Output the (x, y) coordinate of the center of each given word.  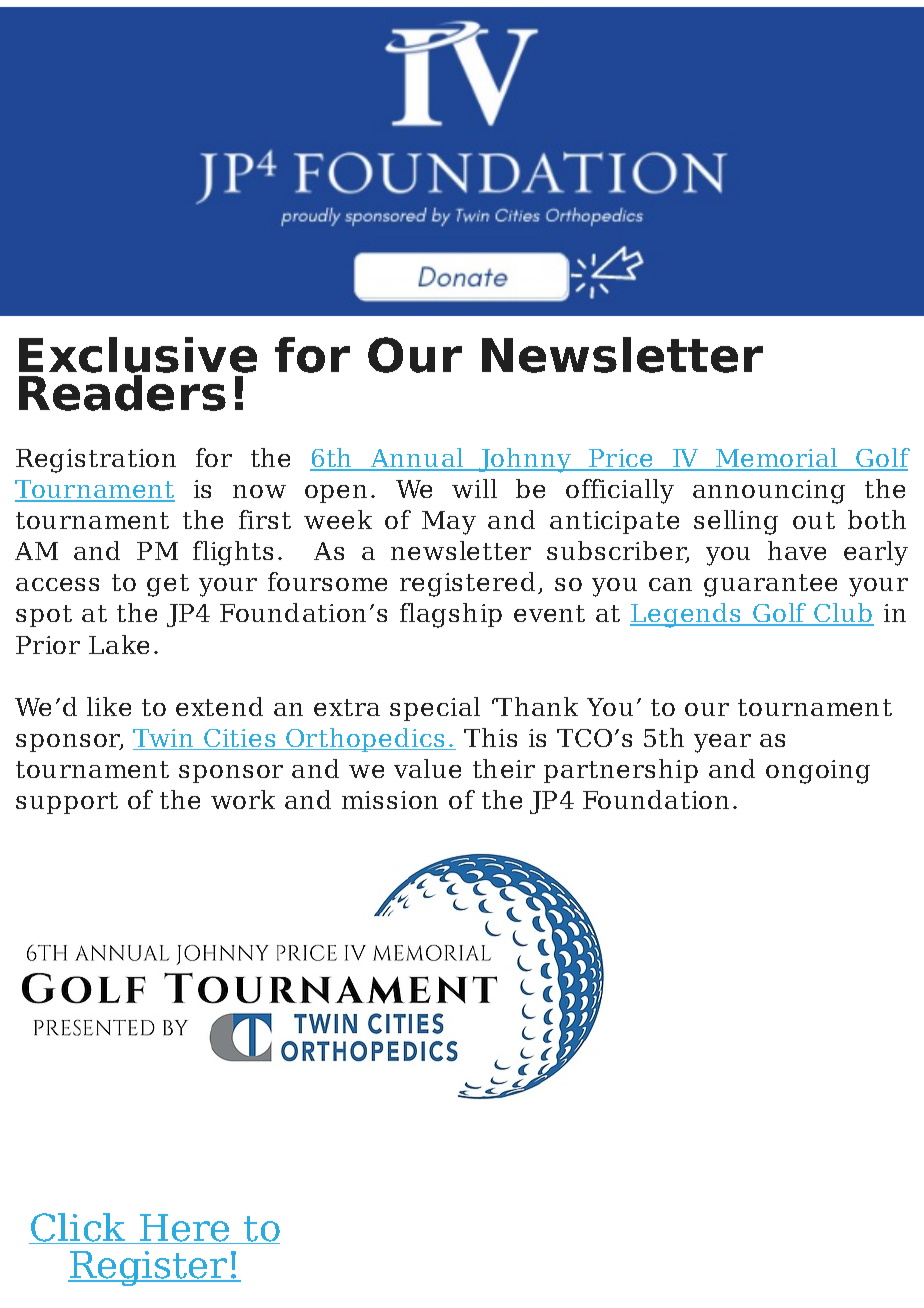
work (243, 799)
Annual (417, 459)
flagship (451, 615)
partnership (621, 771)
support (67, 803)
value (427, 768)
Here (185, 1229)
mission (390, 800)
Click (78, 1228)
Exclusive (138, 356)
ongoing (818, 772)
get (168, 585)
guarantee (770, 585)
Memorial (777, 459)
